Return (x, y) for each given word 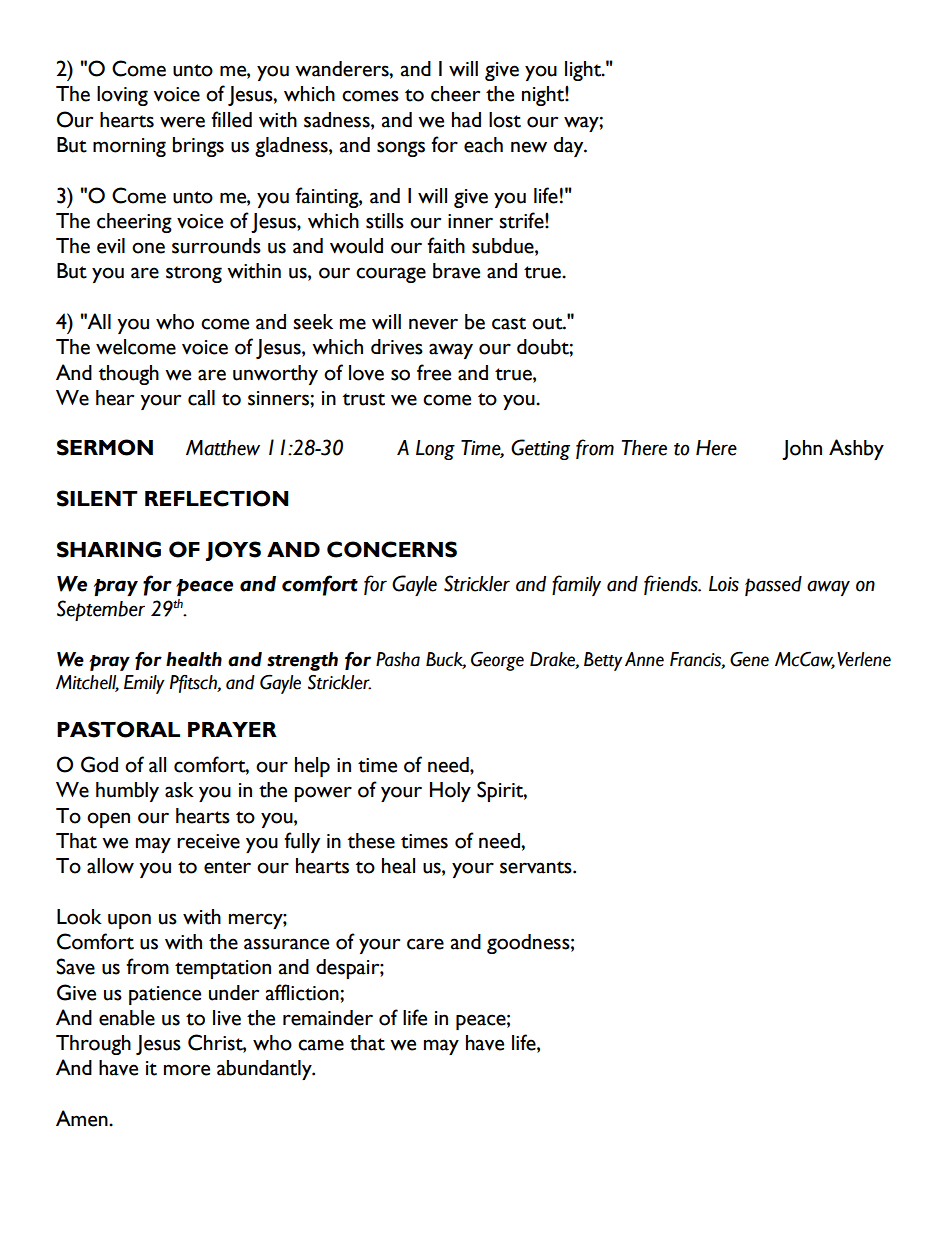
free (434, 372)
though (129, 375)
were (182, 122)
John (802, 450)
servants (537, 867)
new (529, 147)
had (466, 120)
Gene (749, 659)
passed (773, 586)
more (187, 1070)
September (101, 610)
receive (208, 841)
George (497, 661)
